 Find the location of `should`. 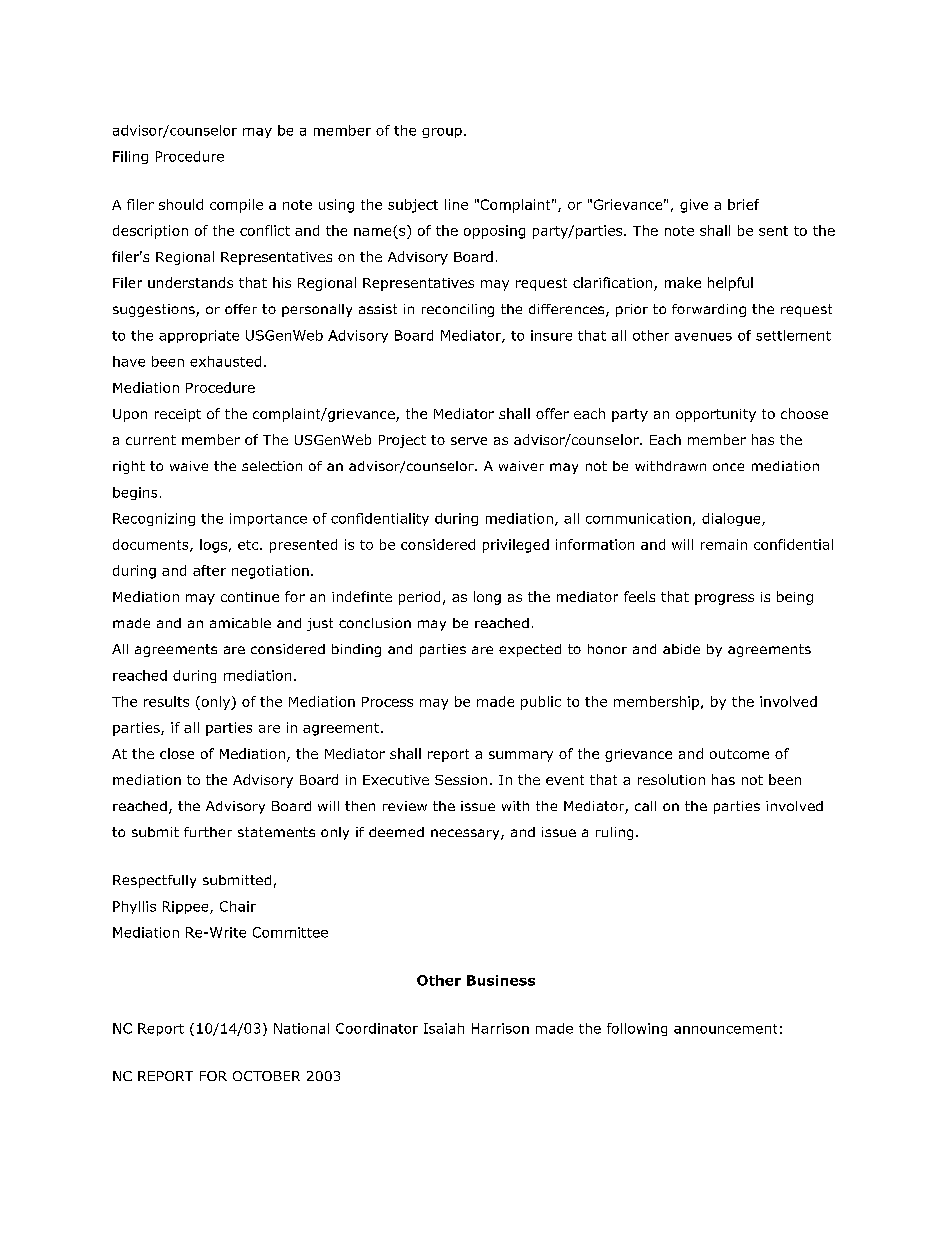

should is located at coordinates (181, 204).
